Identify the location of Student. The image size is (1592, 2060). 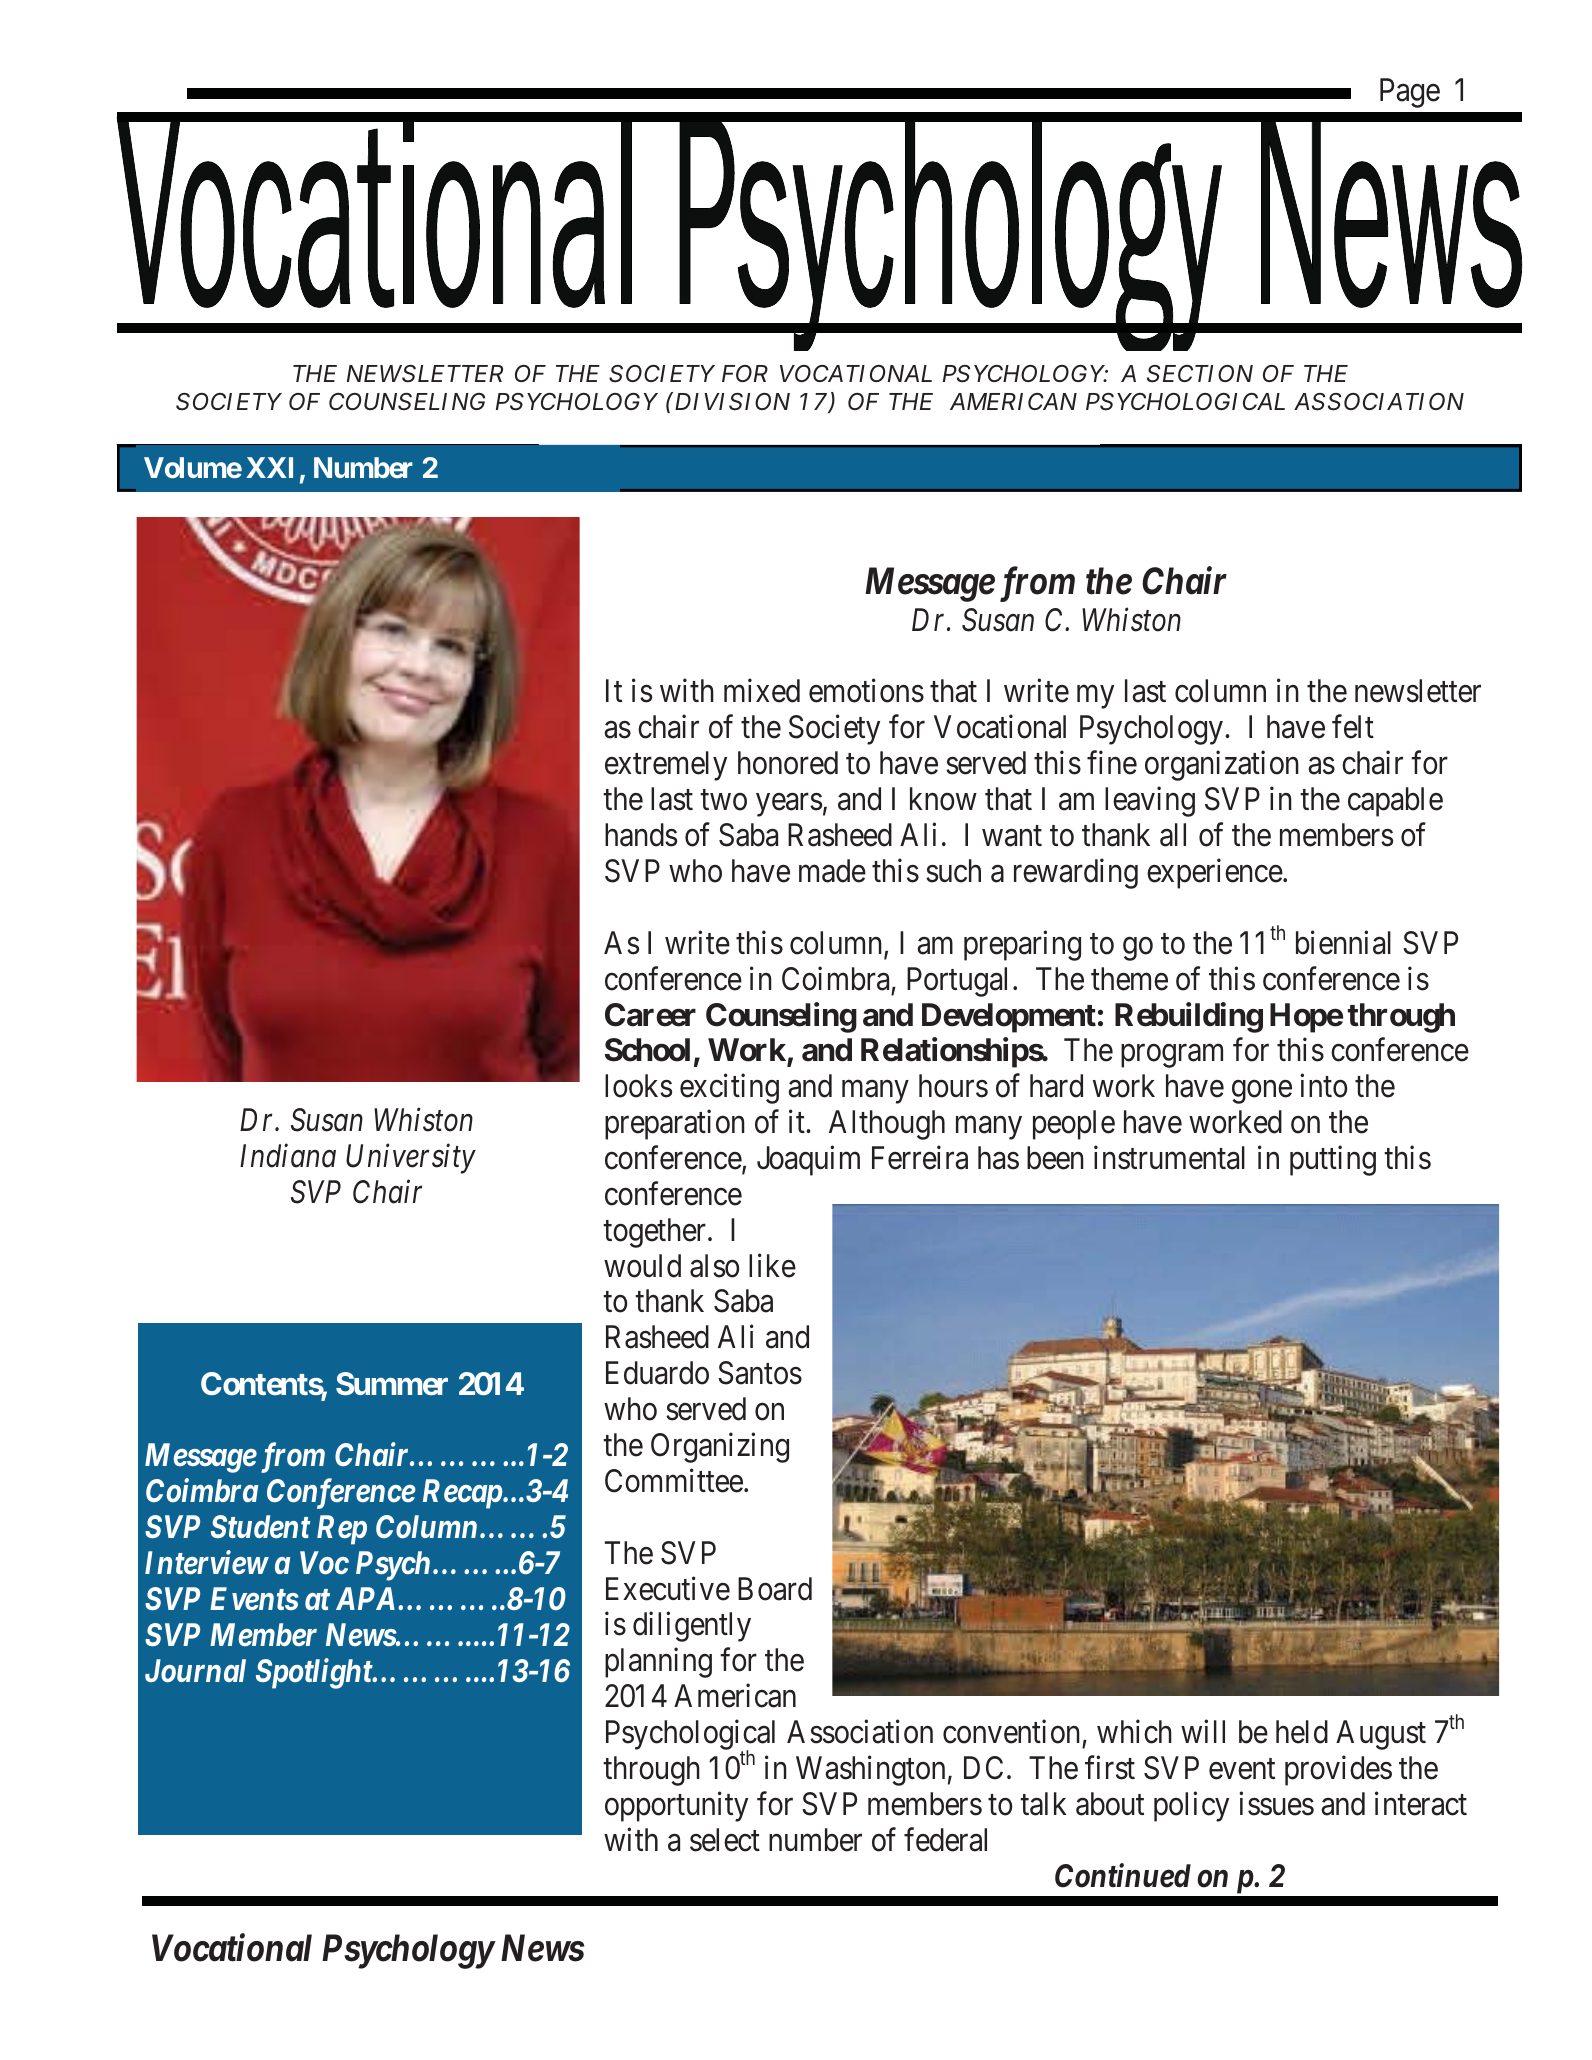
(260, 1527).
